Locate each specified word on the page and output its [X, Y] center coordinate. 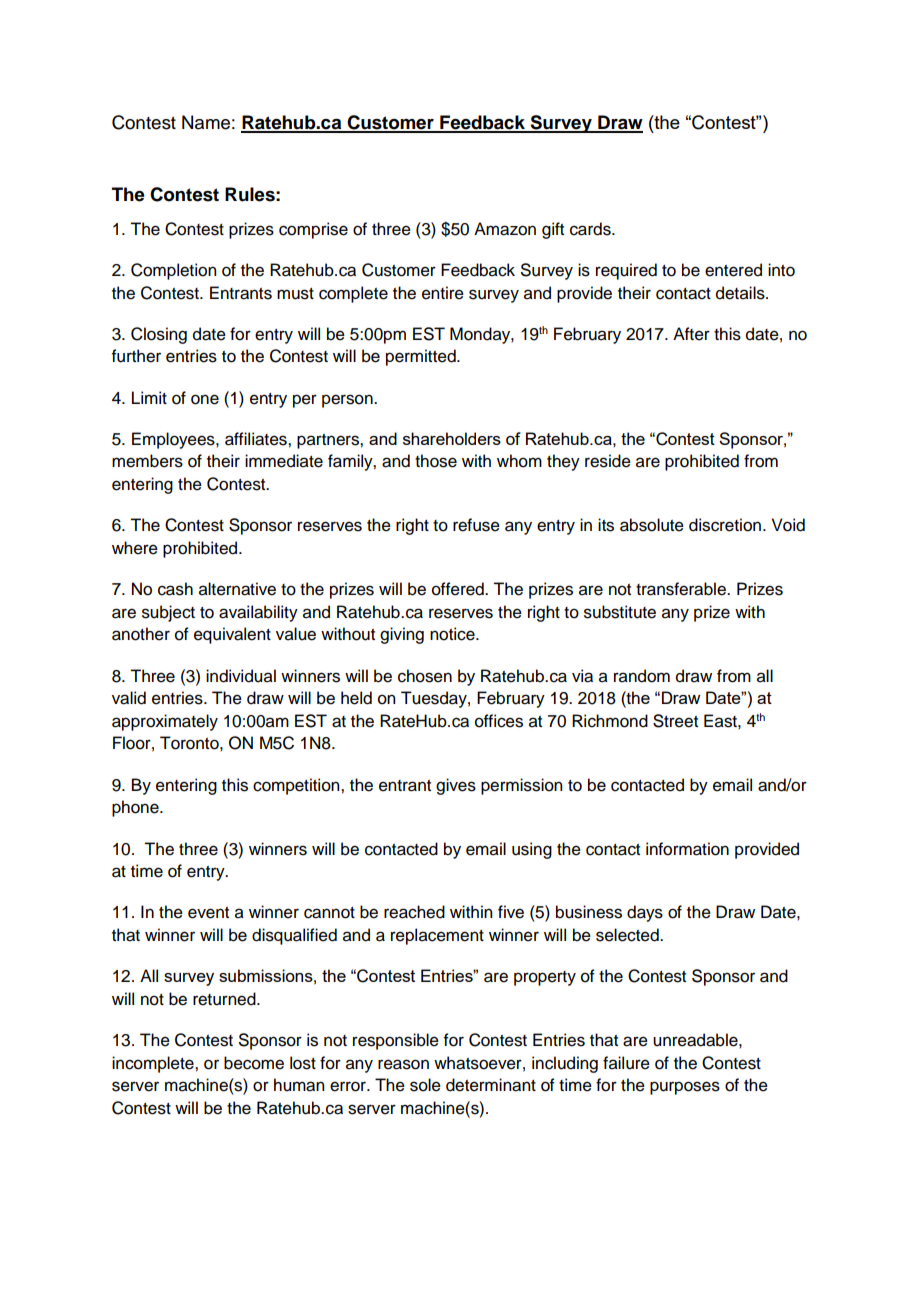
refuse [476, 525]
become [254, 1063]
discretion [725, 525]
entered [733, 270]
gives [456, 786]
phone [136, 808]
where [135, 548]
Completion [173, 271]
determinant [491, 1085]
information [687, 849]
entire [443, 293]
